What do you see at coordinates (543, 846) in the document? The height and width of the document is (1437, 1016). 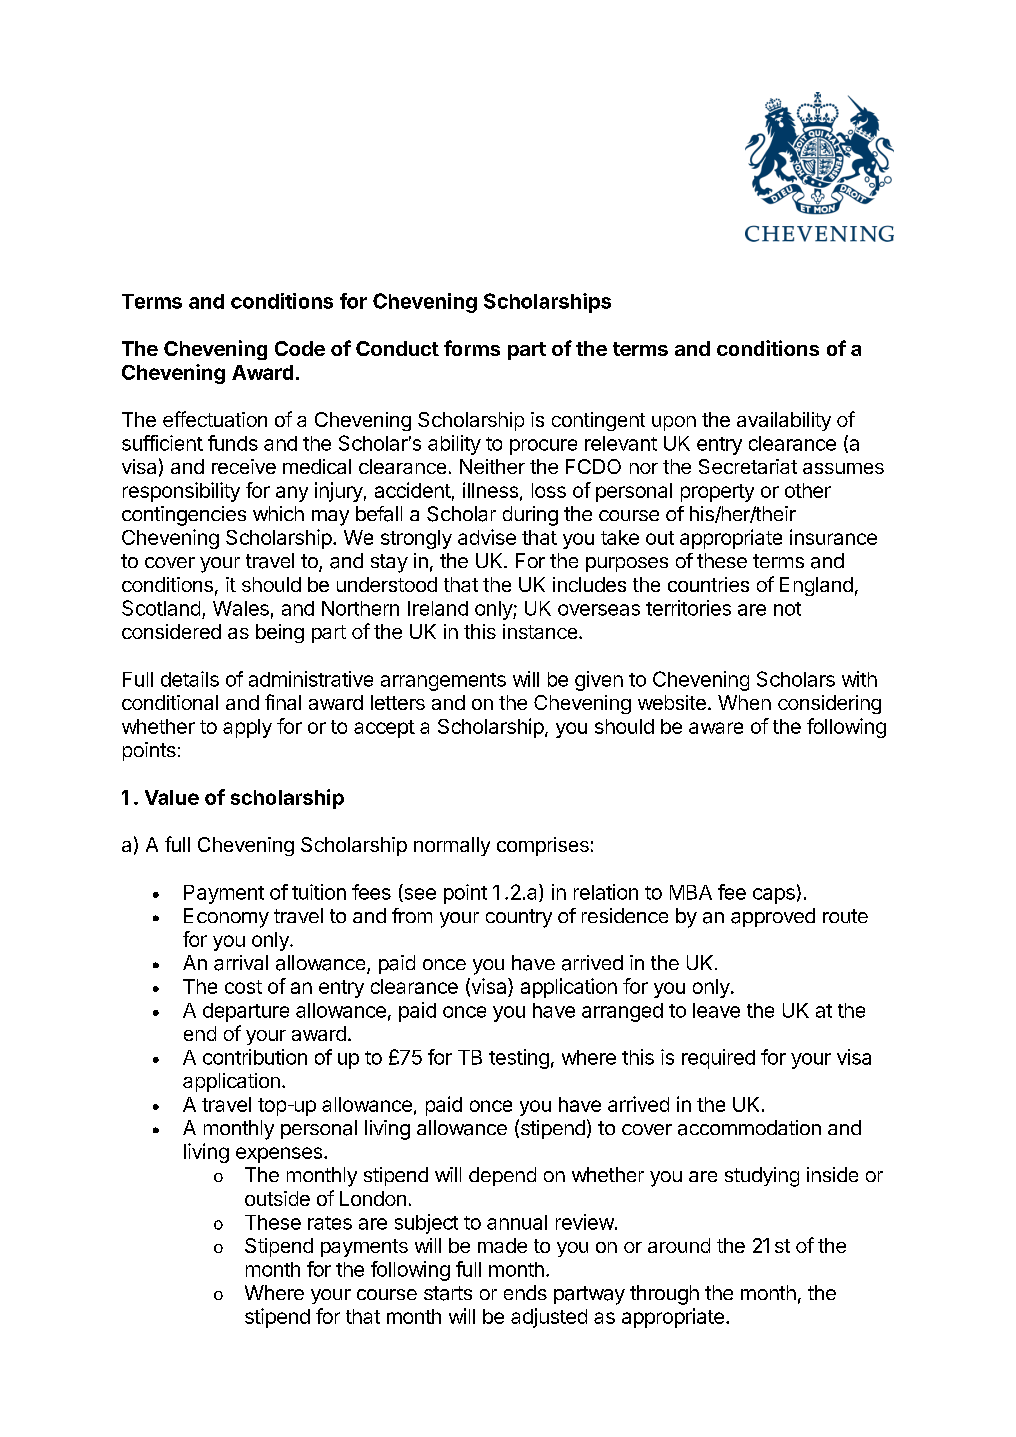 I see `comprises` at bounding box center [543, 846].
